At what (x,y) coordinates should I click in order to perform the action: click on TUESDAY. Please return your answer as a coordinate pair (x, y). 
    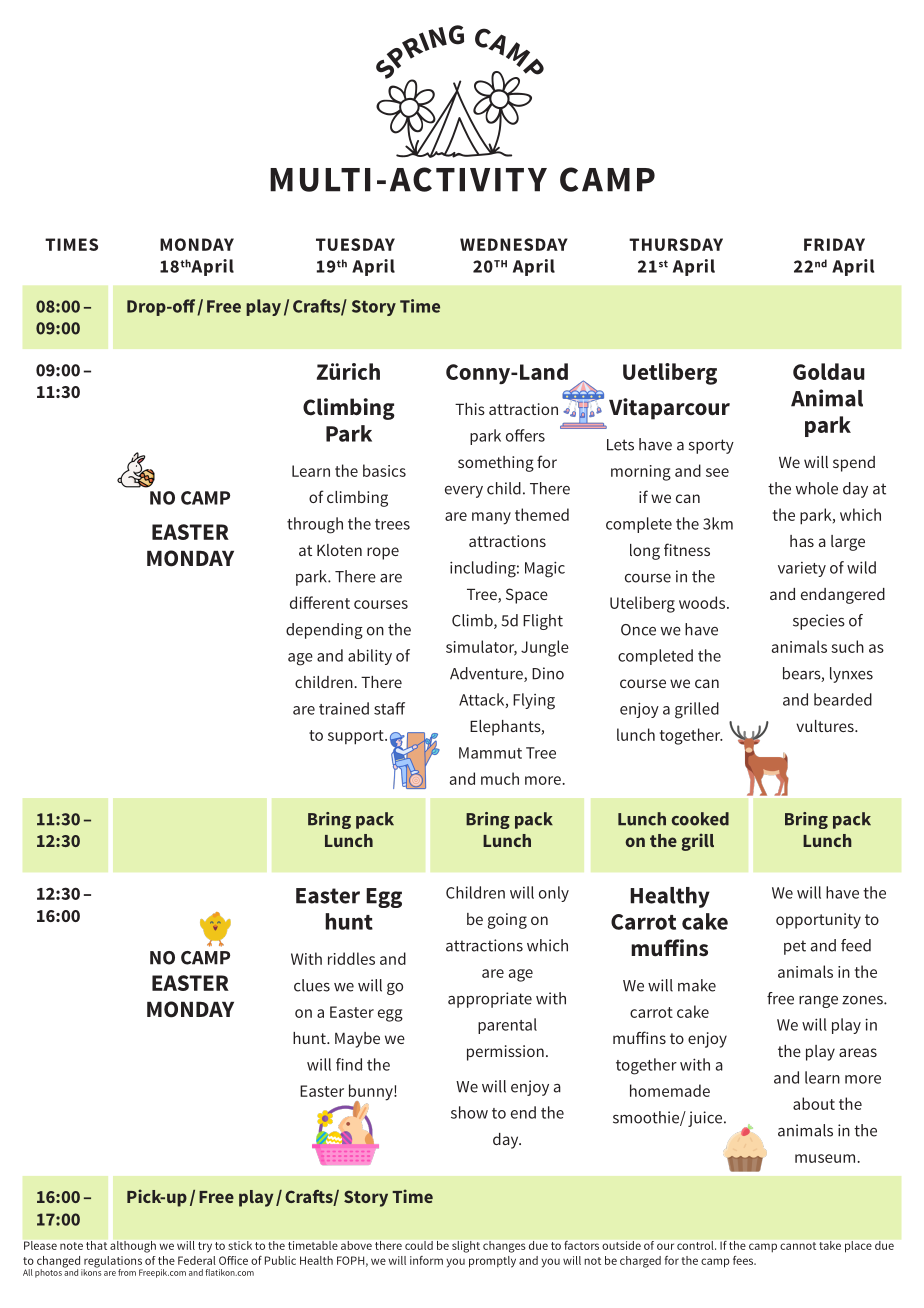
    Looking at the image, I should click on (355, 244).
